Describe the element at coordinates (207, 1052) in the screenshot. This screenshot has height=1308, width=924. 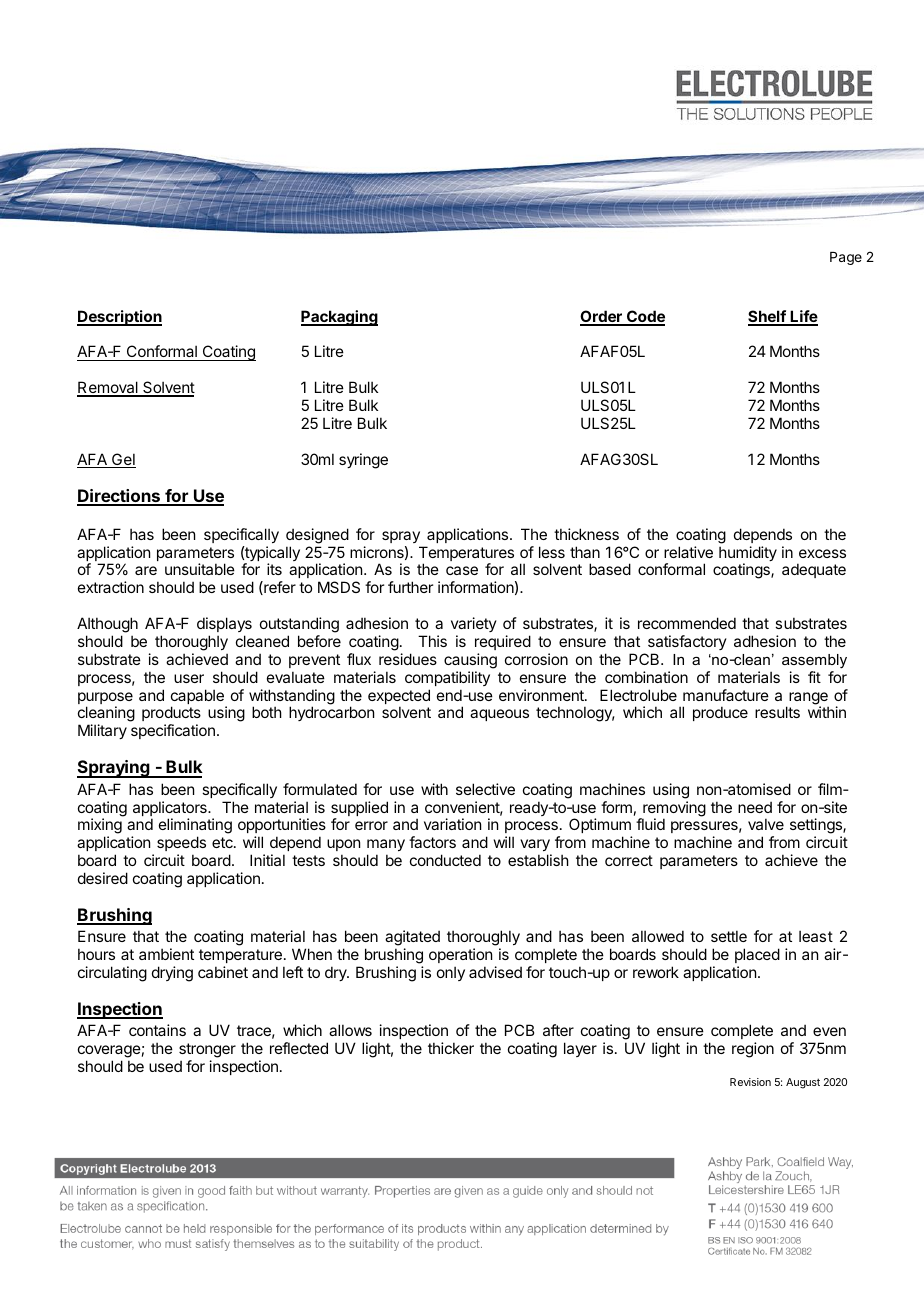
I see `stronger` at that location.
